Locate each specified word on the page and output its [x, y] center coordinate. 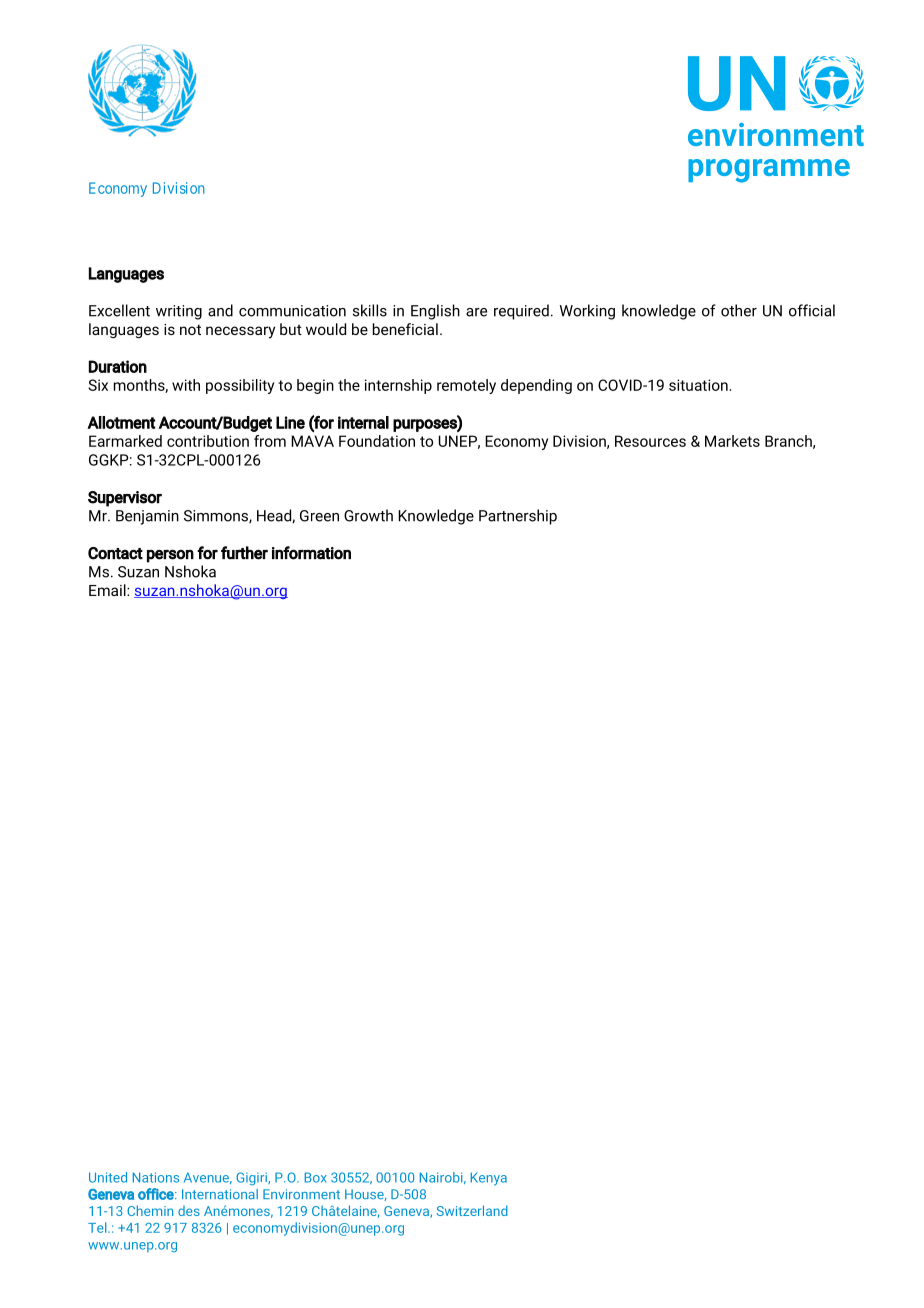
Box [316, 1177]
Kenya [489, 1179]
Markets [732, 441]
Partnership [518, 517]
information [311, 553]
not [190, 329]
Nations [156, 1177]
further [244, 553]
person [170, 556]
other [739, 310]
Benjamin [147, 517]
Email [108, 590]
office [157, 1194]
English [435, 312]
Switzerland [472, 1210]
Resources [650, 441]
